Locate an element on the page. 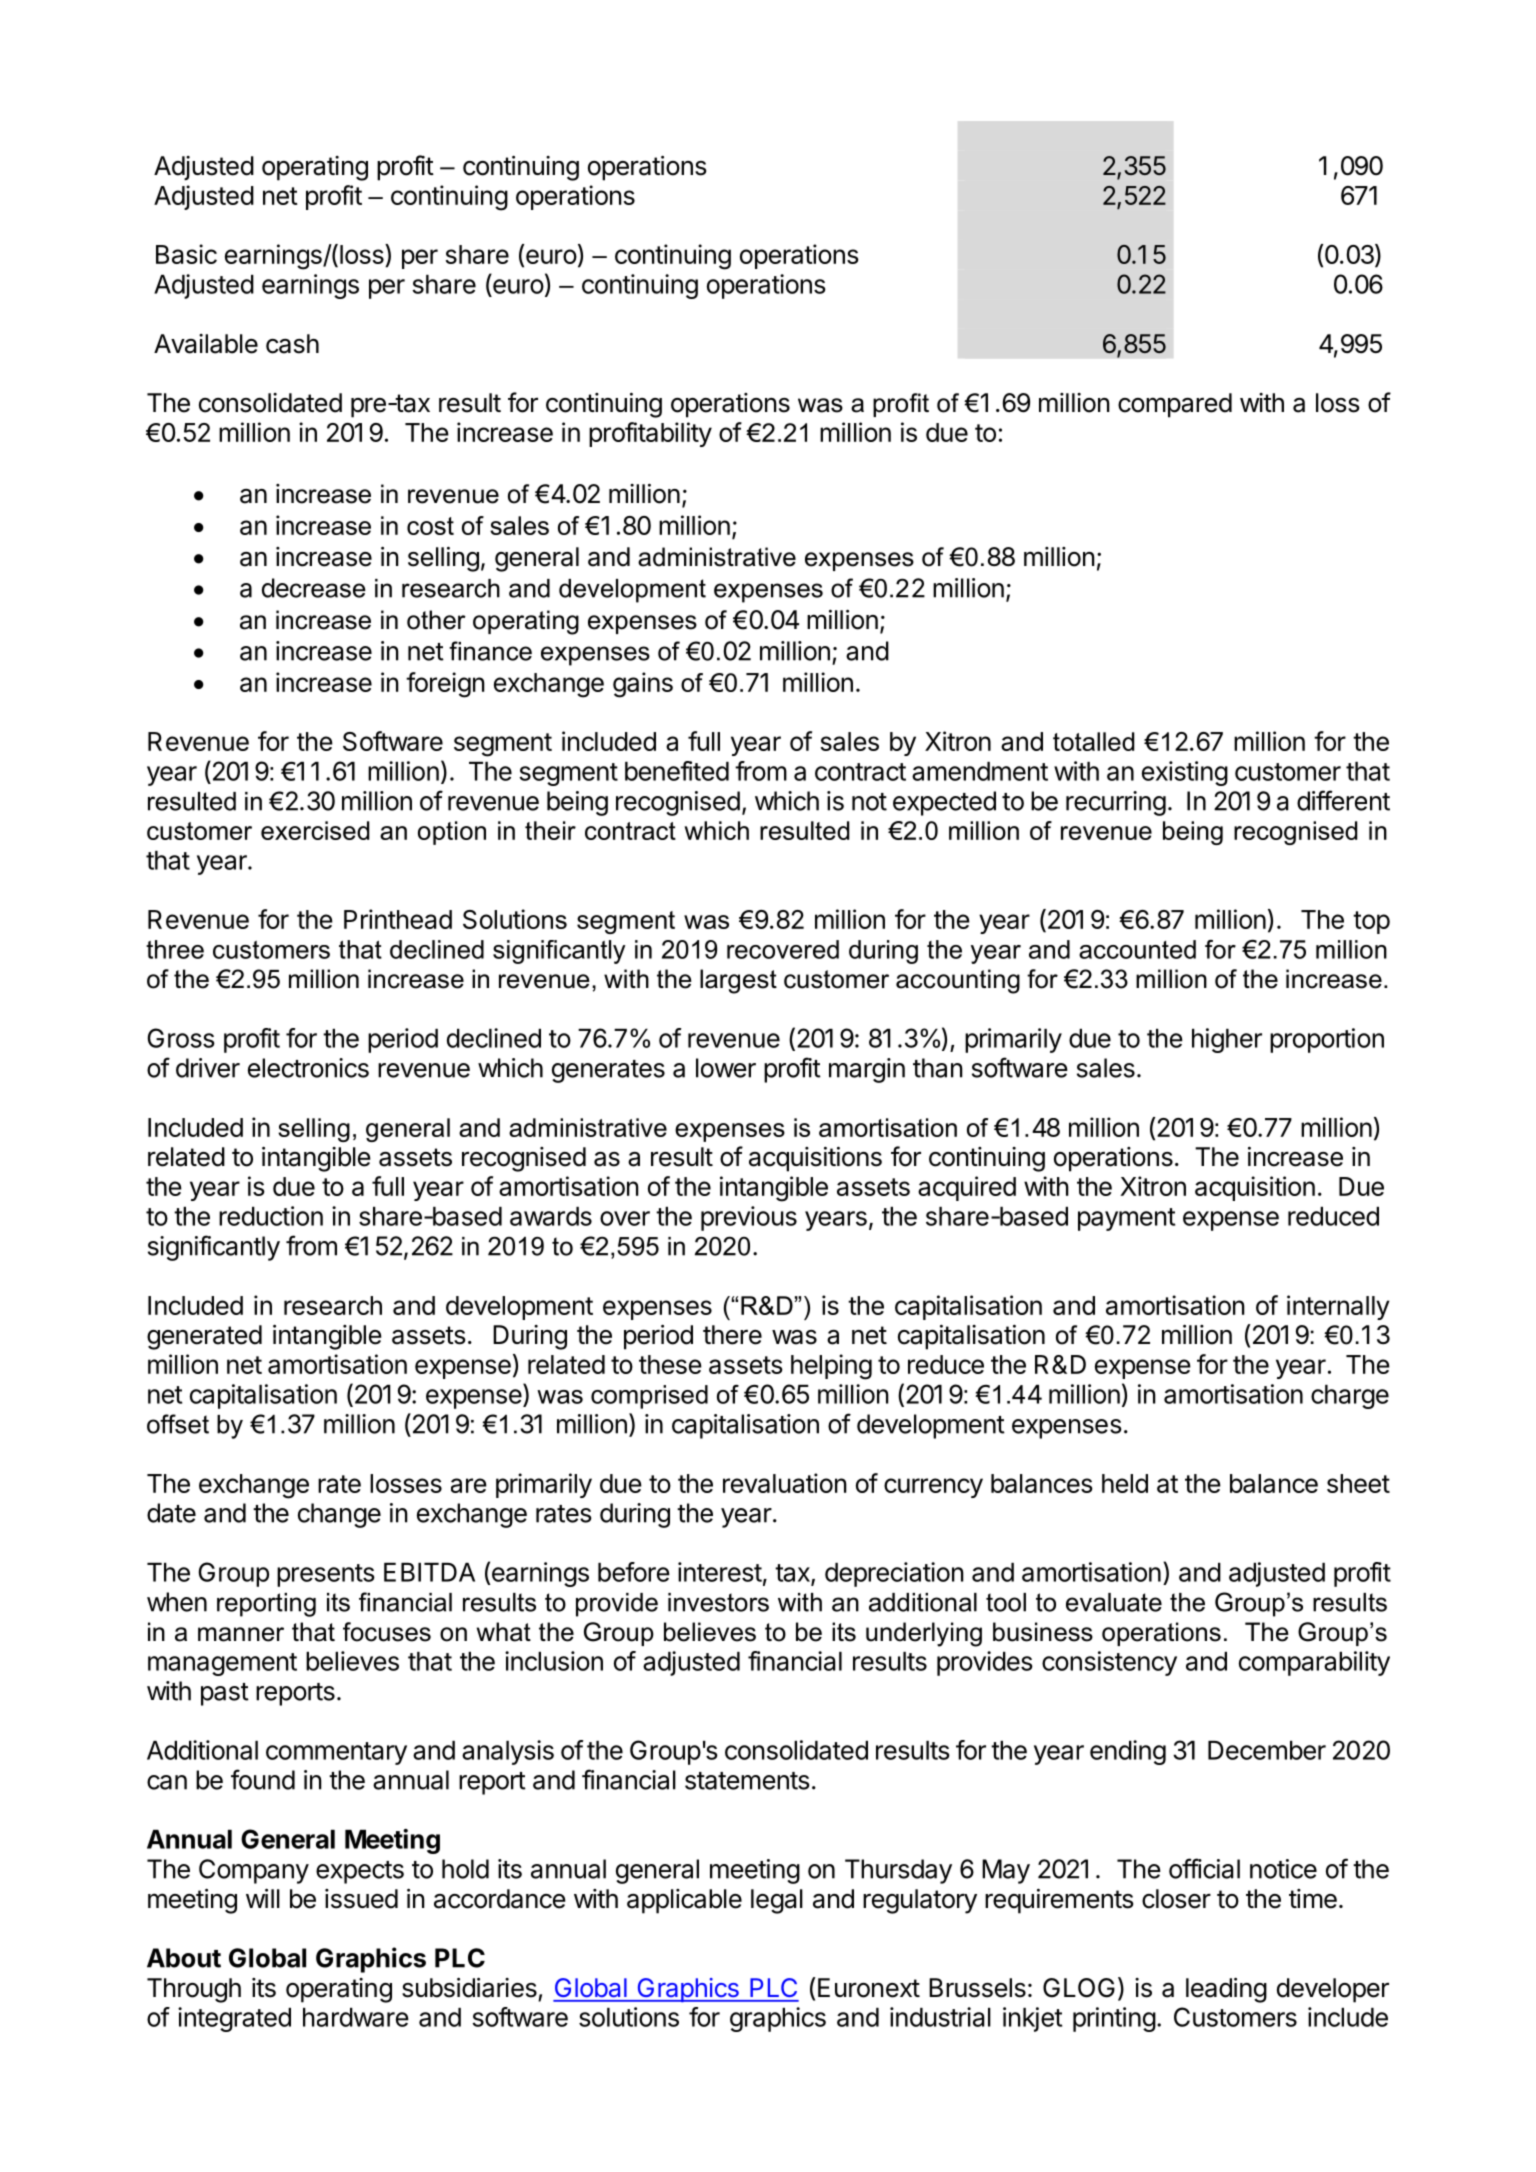 This document has width=1536, height=2172. totalled is located at coordinates (1093, 741).
